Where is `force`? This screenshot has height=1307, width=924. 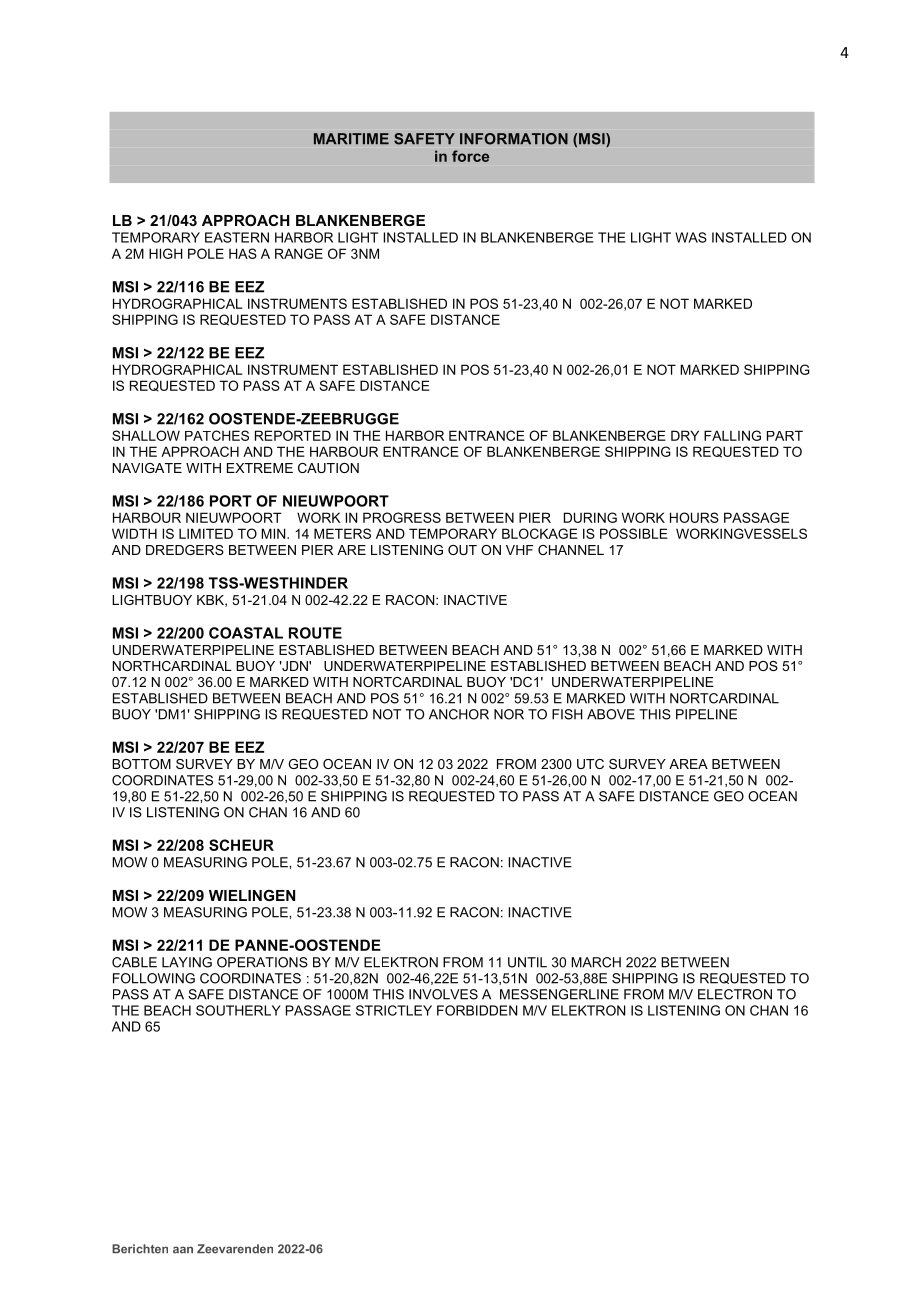
force is located at coordinates (470, 156).
